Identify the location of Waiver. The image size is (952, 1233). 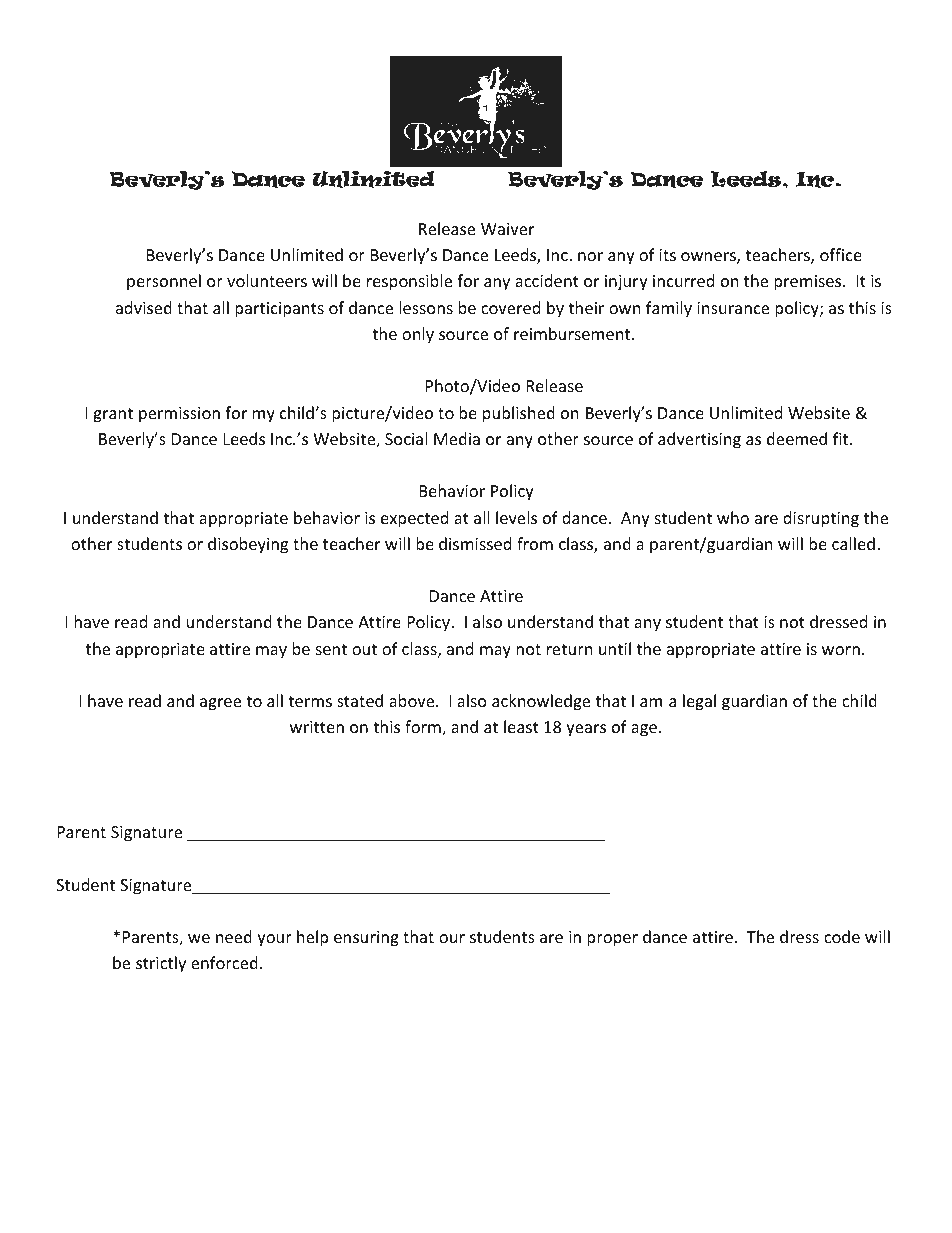
(507, 229).
